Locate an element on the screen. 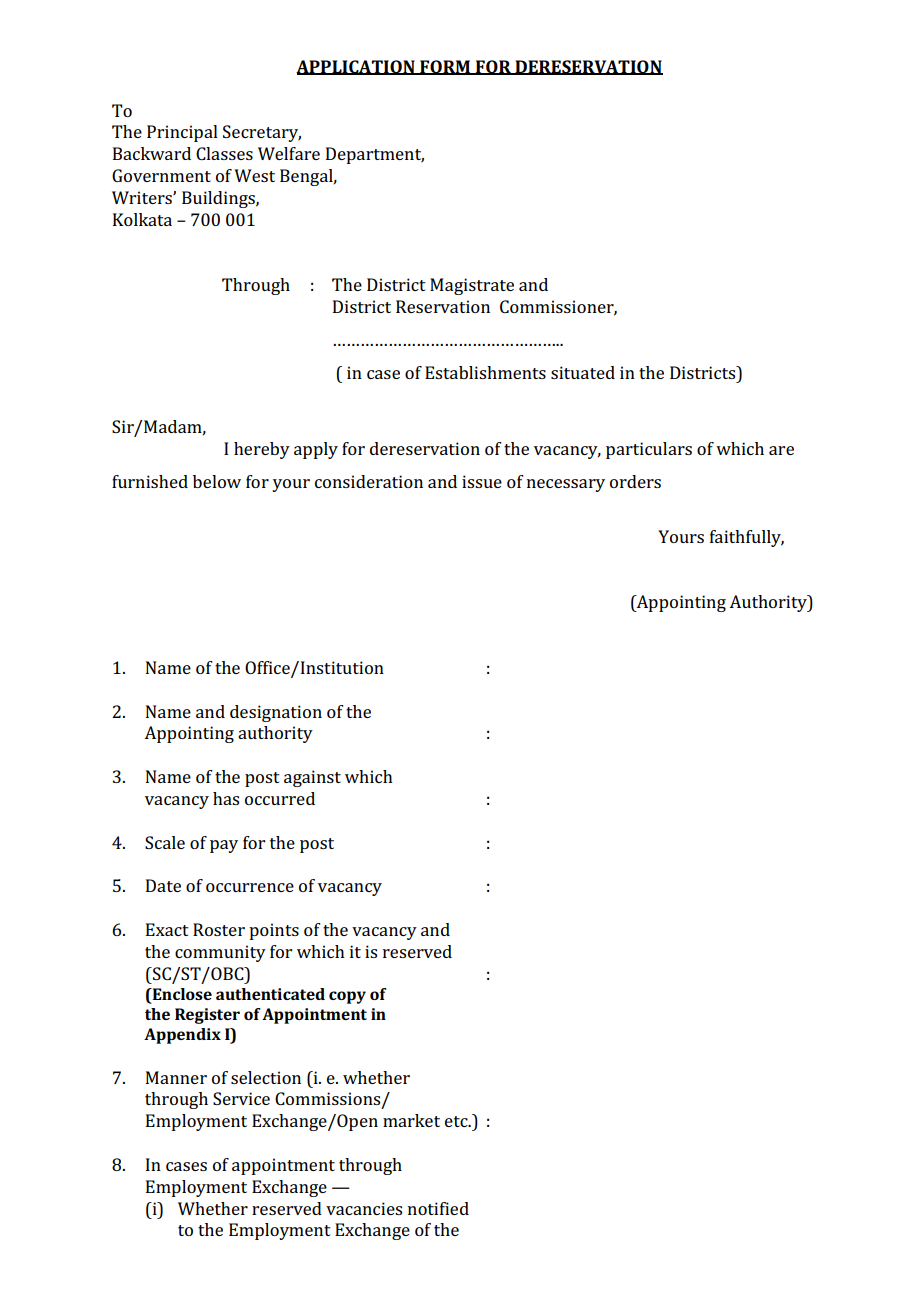 This screenshot has height=1308, width=924. situated is located at coordinates (583, 372).
